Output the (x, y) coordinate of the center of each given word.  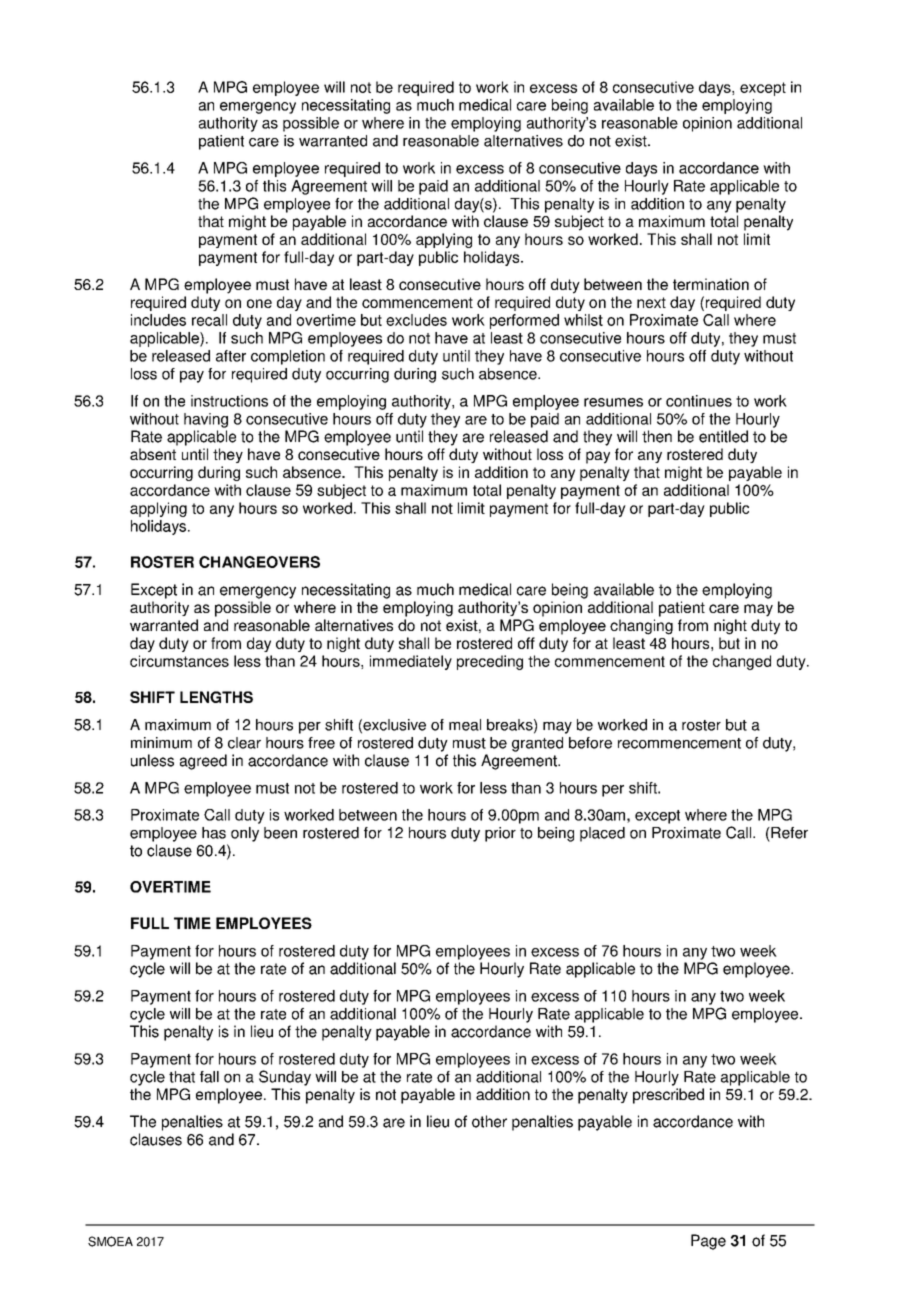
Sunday (285, 1078)
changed (742, 662)
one (259, 303)
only (245, 834)
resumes (613, 402)
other (489, 1121)
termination (711, 284)
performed (524, 321)
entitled (723, 436)
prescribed (668, 1096)
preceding (490, 662)
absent (153, 454)
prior (500, 834)
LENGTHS (216, 697)
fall (209, 1077)
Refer (788, 833)
